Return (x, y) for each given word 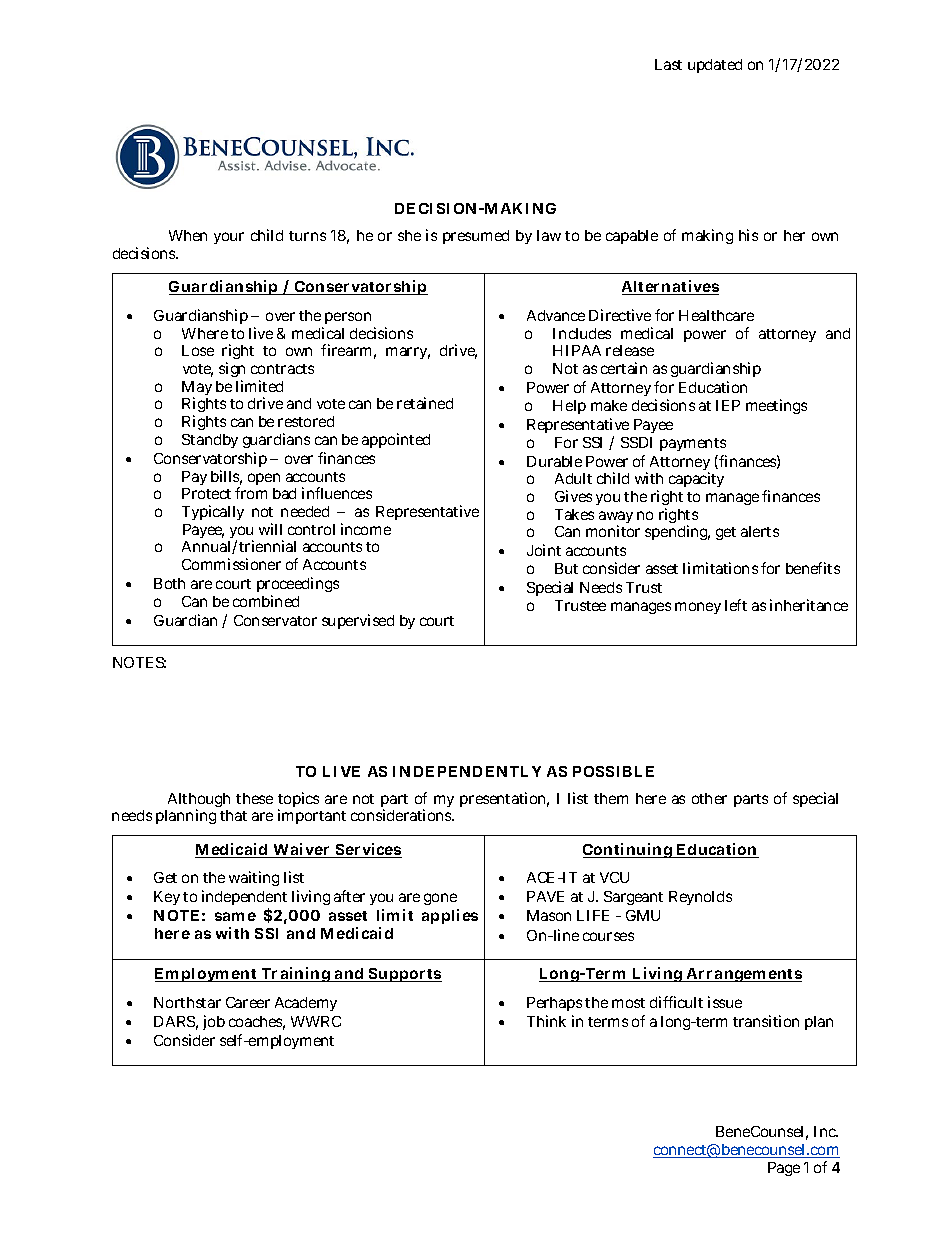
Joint (544, 550)
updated (715, 66)
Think (546, 1021)
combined (266, 601)
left (736, 605)
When (188, 235)
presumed (476, 237)
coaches (257, 1023)
